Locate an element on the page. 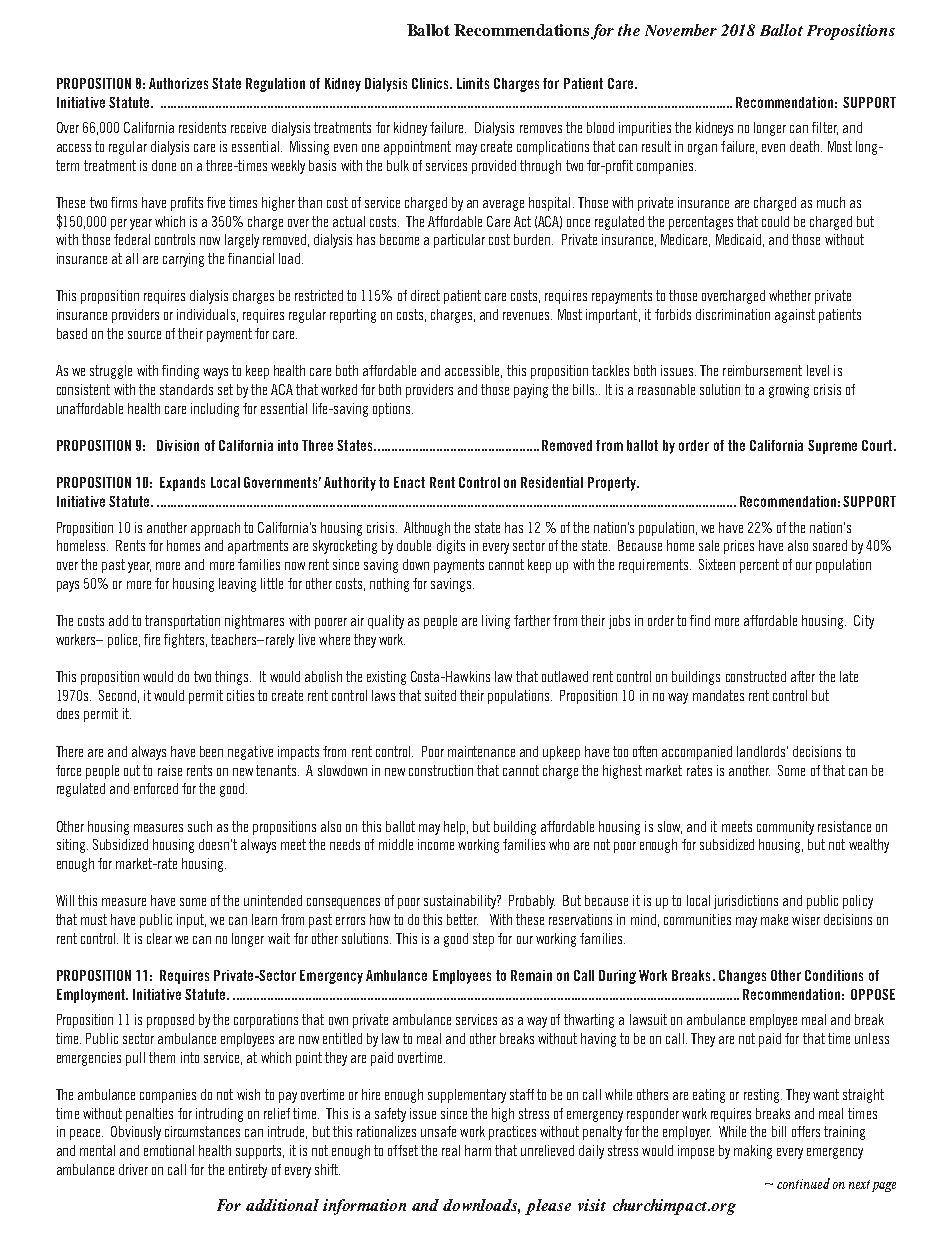  transportation is located at coordinates (182, 622).
